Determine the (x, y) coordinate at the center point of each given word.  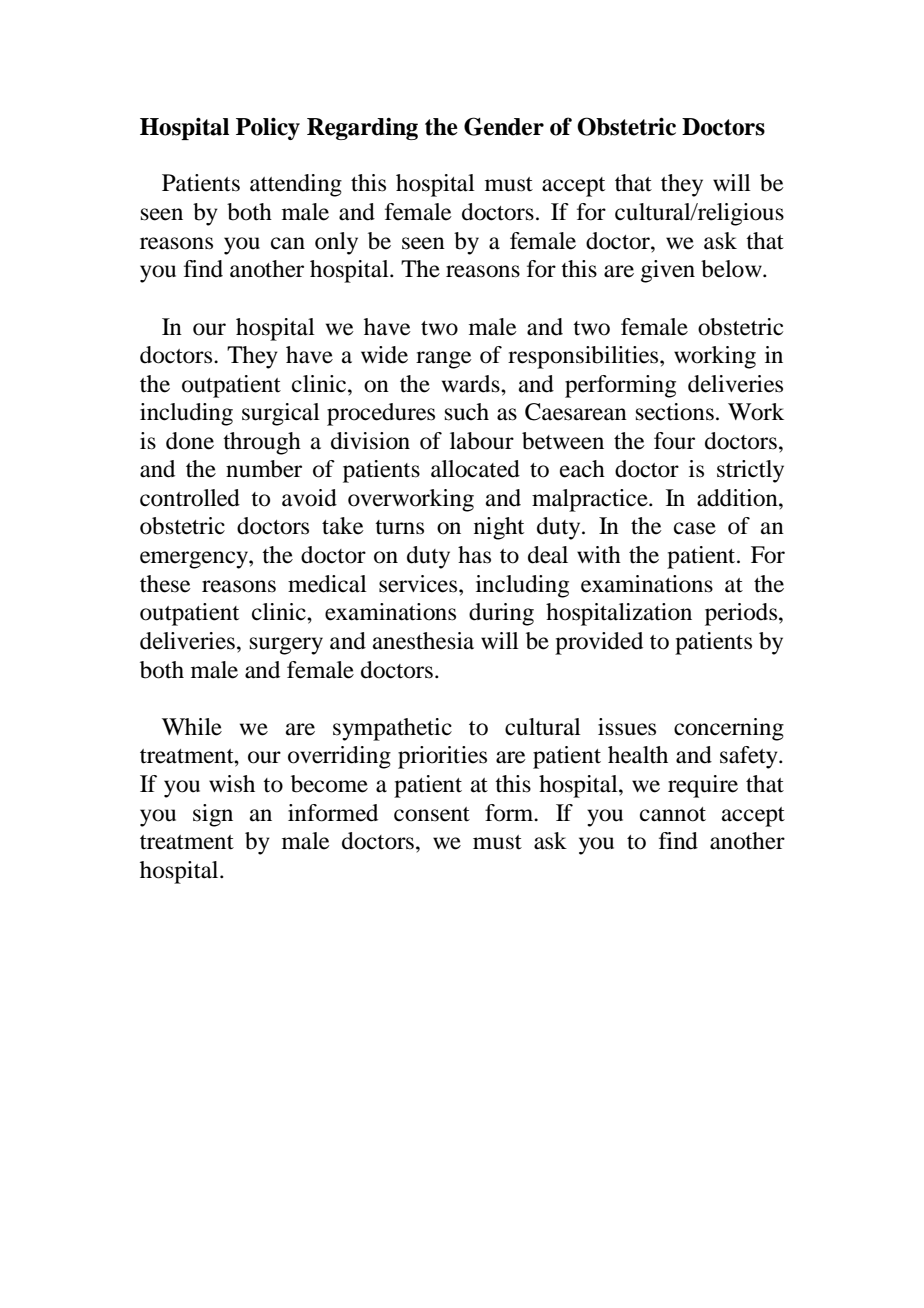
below (732, 269)
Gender (504, 126)
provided (599, 643)
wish (232, 784)
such (467, 412)
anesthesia (423, 641)
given (668, 271)
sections (675, 412)
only (336, 243)
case (695, 528)
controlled (190, 498)
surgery (286, 646)
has (474, 555)
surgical (281, 414)
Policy (268, 128)
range (444, 360)
